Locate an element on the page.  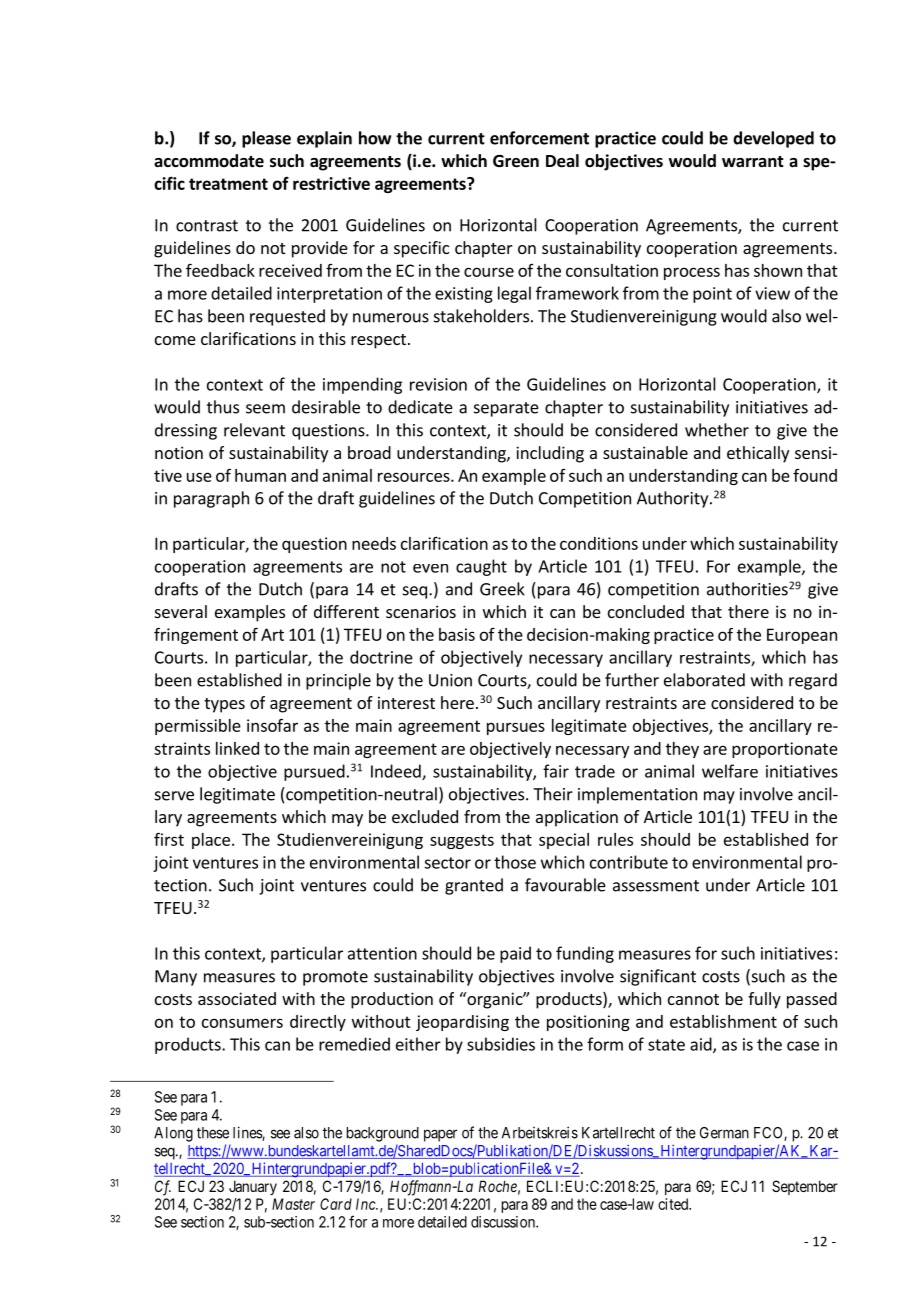
accommodate is located at coordinates (209, 161).
